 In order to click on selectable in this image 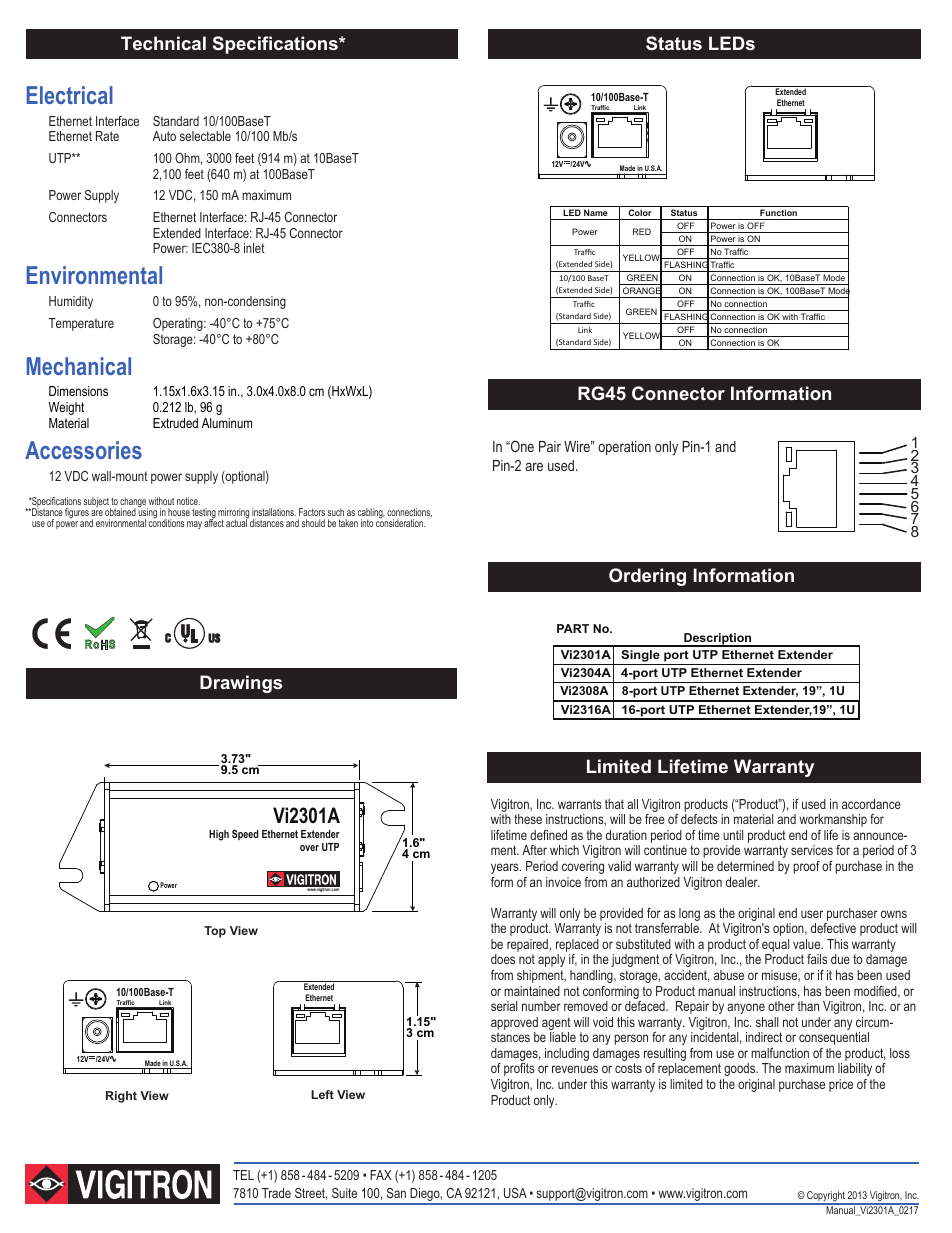, I will do `click(205, 136)`.
